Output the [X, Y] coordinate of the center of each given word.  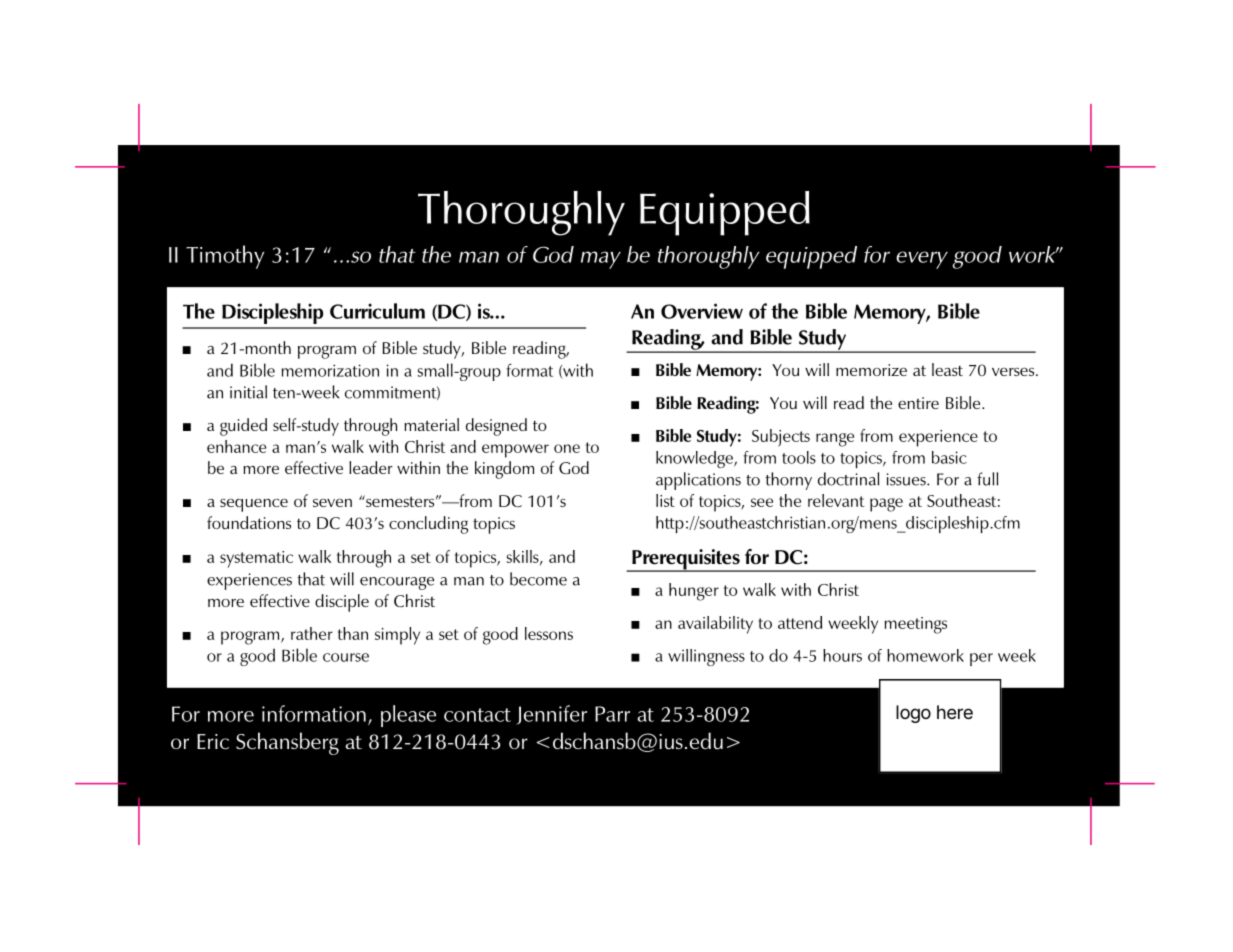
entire [918, 403]
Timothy [225, 257]
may [601, 260]
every [922, 260]
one [567, 448]
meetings [916, 625]
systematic [256, 559]
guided [243, 427]
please [408, 716]
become [538, 579]
